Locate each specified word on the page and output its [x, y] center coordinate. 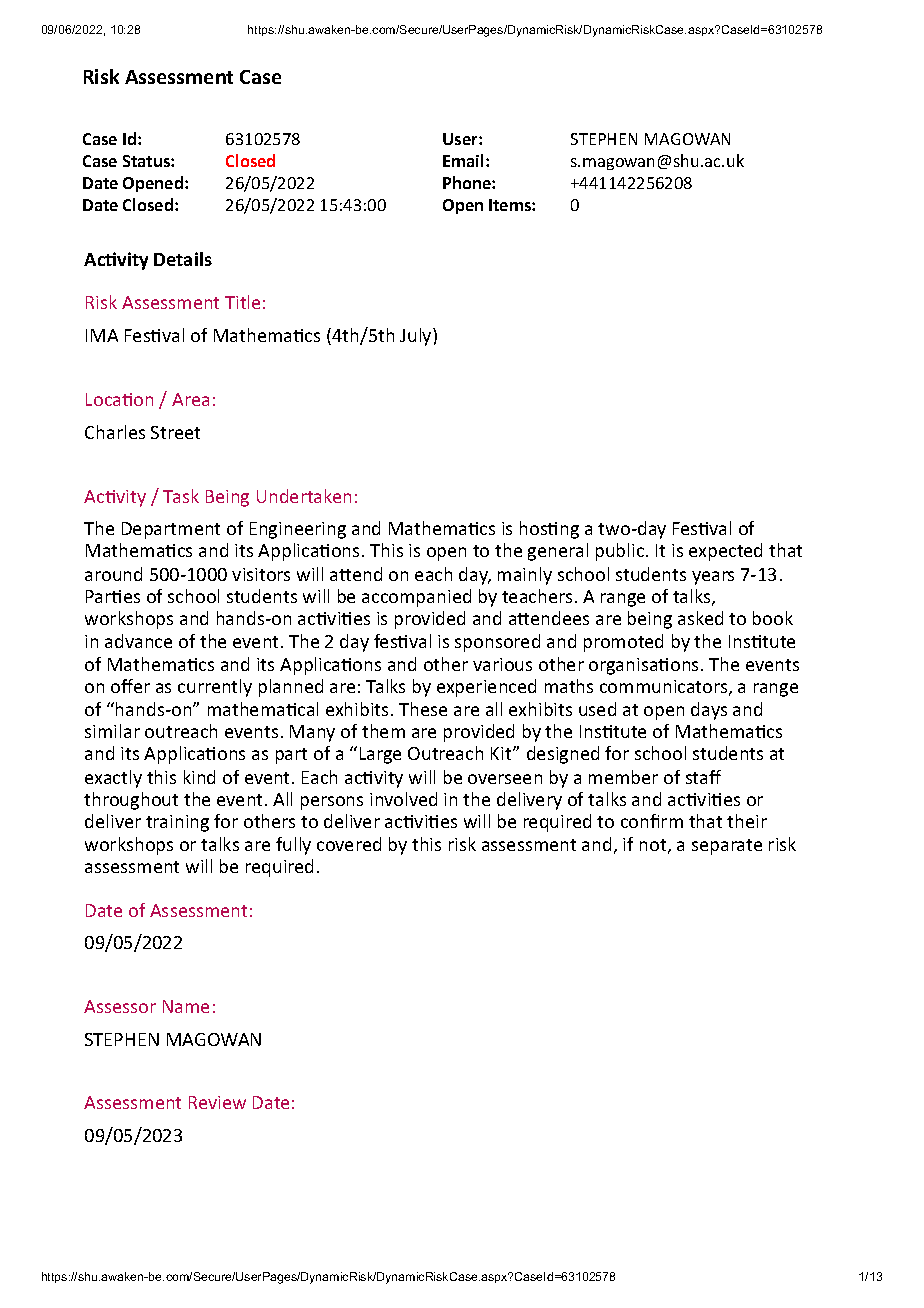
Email [463, 160]
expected [725, 552]
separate [727, 847]
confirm [652, 821]
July [417, 337]
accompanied [416, 598]
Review [217, 1102]
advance [138, 641]
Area [190, 399]
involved [403, 799]
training [177, 823]
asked [700, 618]
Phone [468, 182]
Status [147, 161]
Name [186, 1006]
